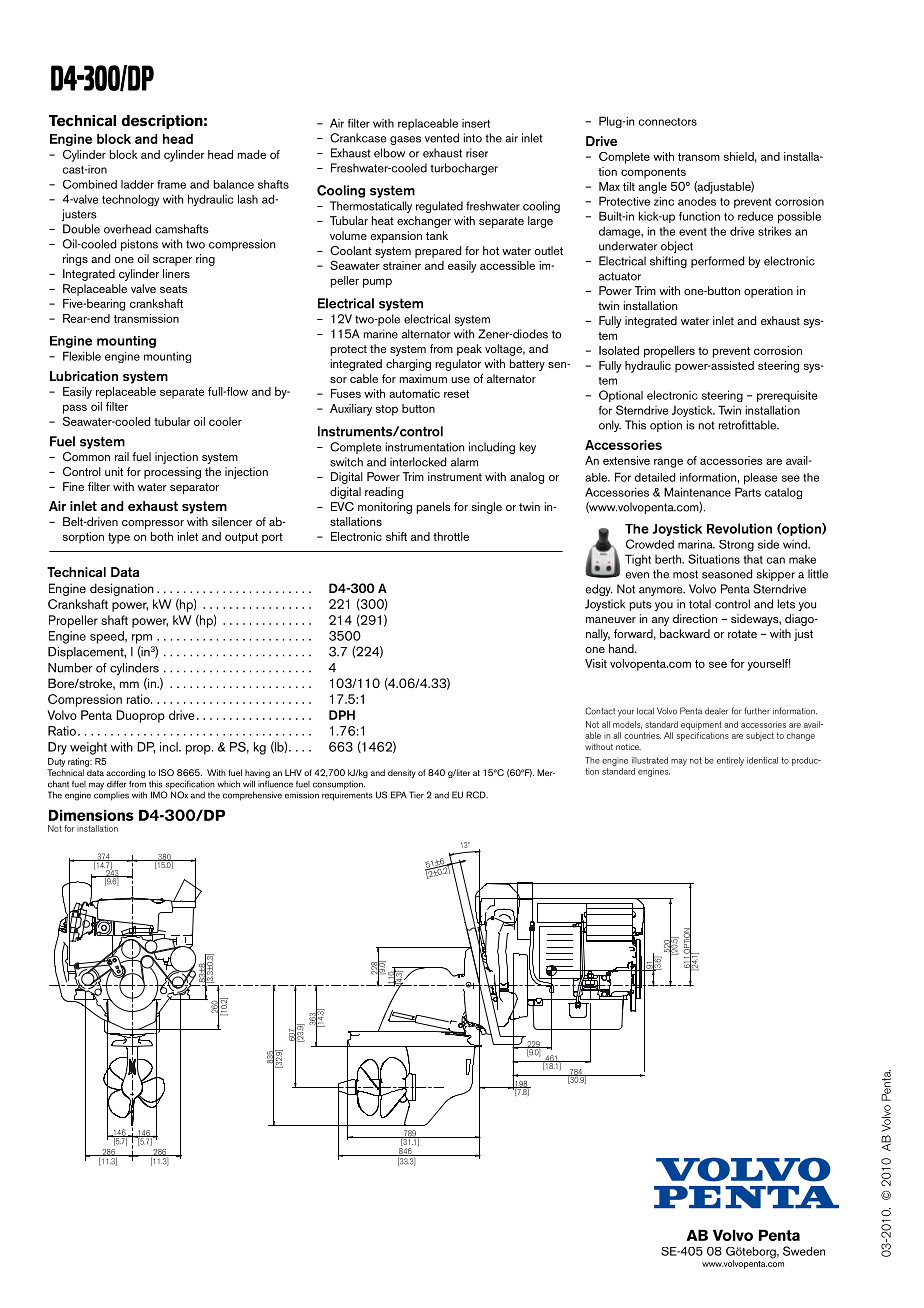 The height and width of the page is (1308, 924). I want to click on Number, so click(70, 668).
